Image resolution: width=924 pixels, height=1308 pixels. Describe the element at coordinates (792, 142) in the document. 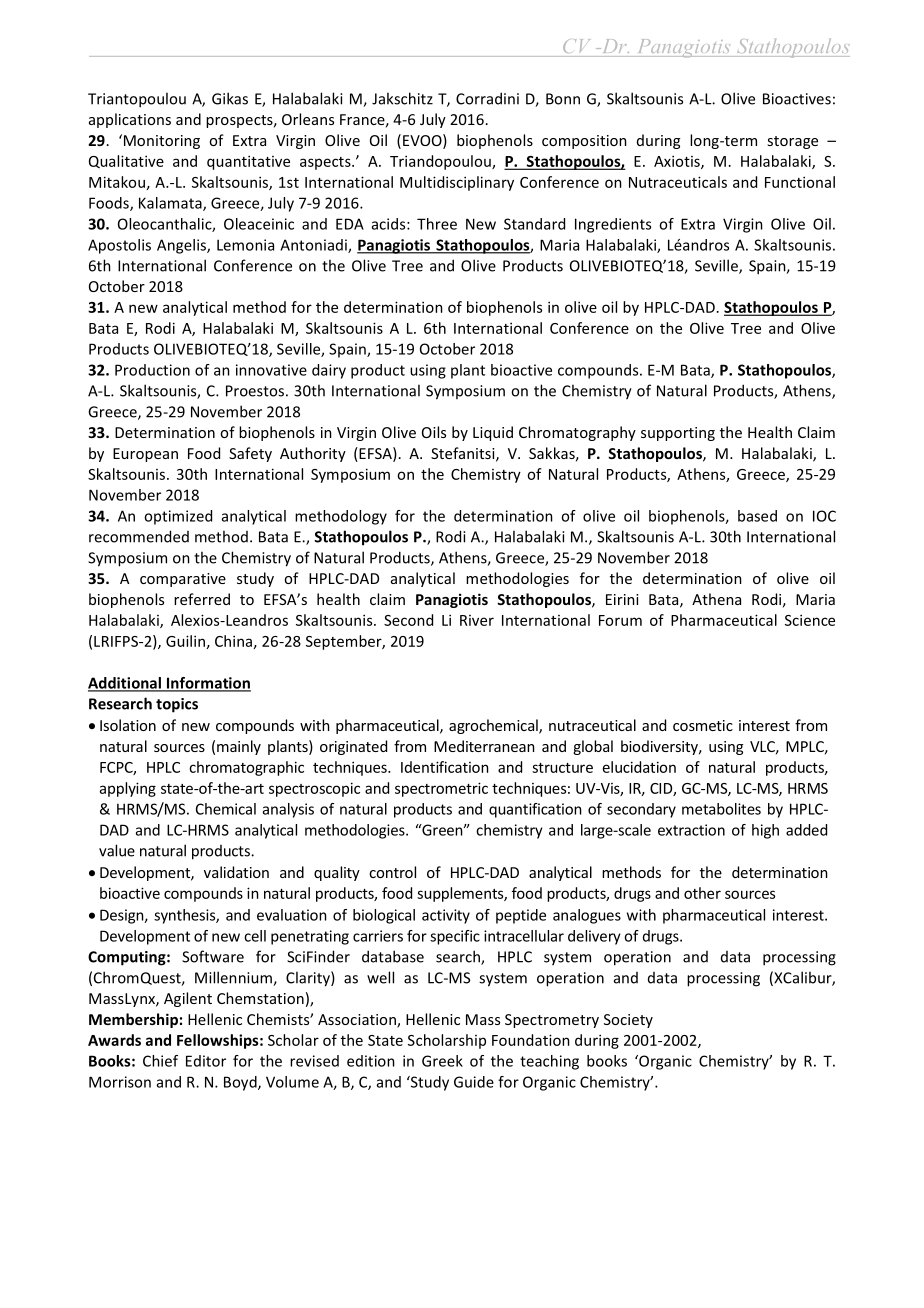

I see `storage` at that location.
